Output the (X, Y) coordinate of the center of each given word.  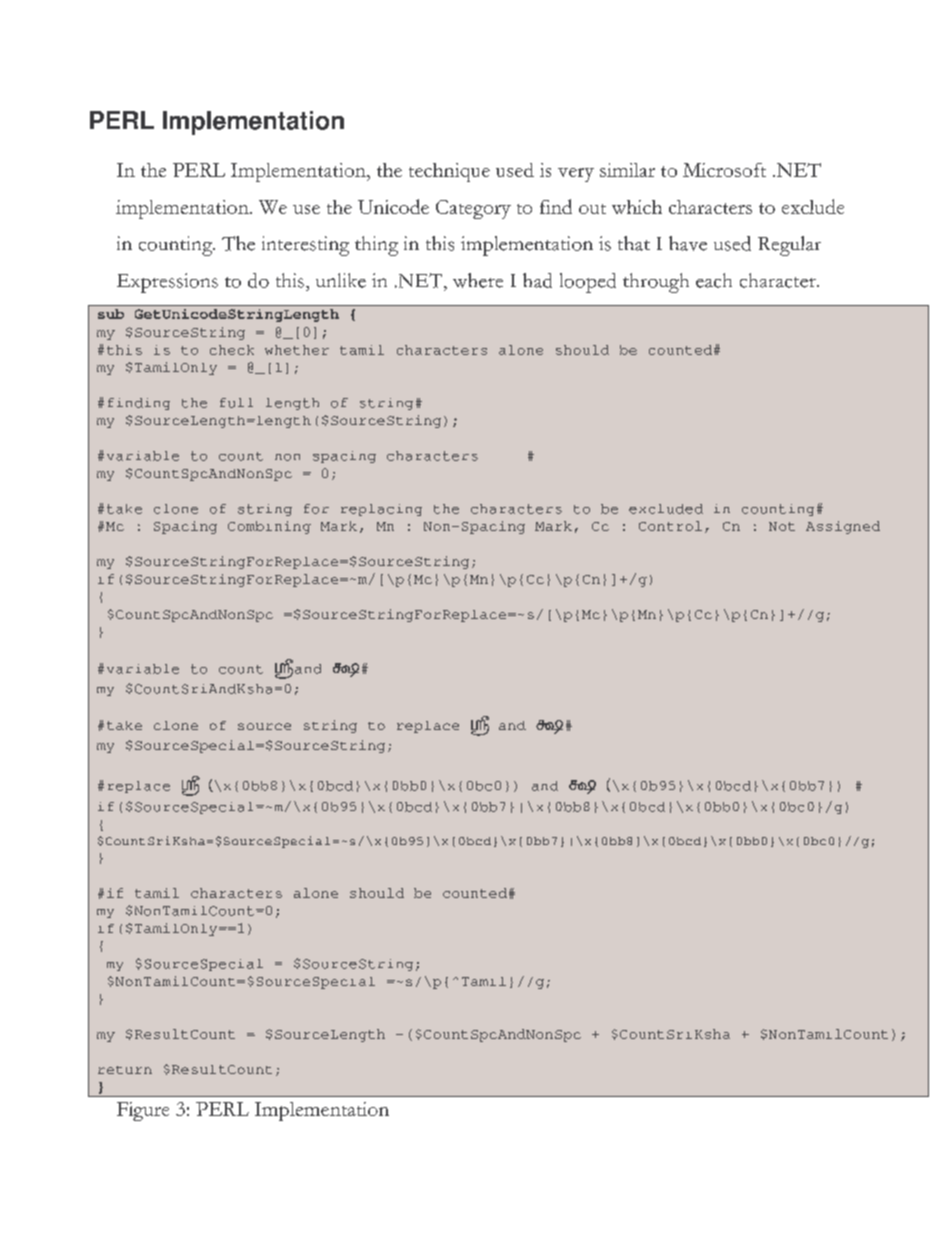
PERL (122, 120)
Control (670, 526)
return (125, 1070)
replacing (381, 510)
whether (297, 350)
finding (139, 404)
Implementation (253, 123)
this (124, 350)
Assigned (843, 527)
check (232, 350)
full (236, 403)
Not (782, 526)
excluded (666, 509)
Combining (269, 527)
